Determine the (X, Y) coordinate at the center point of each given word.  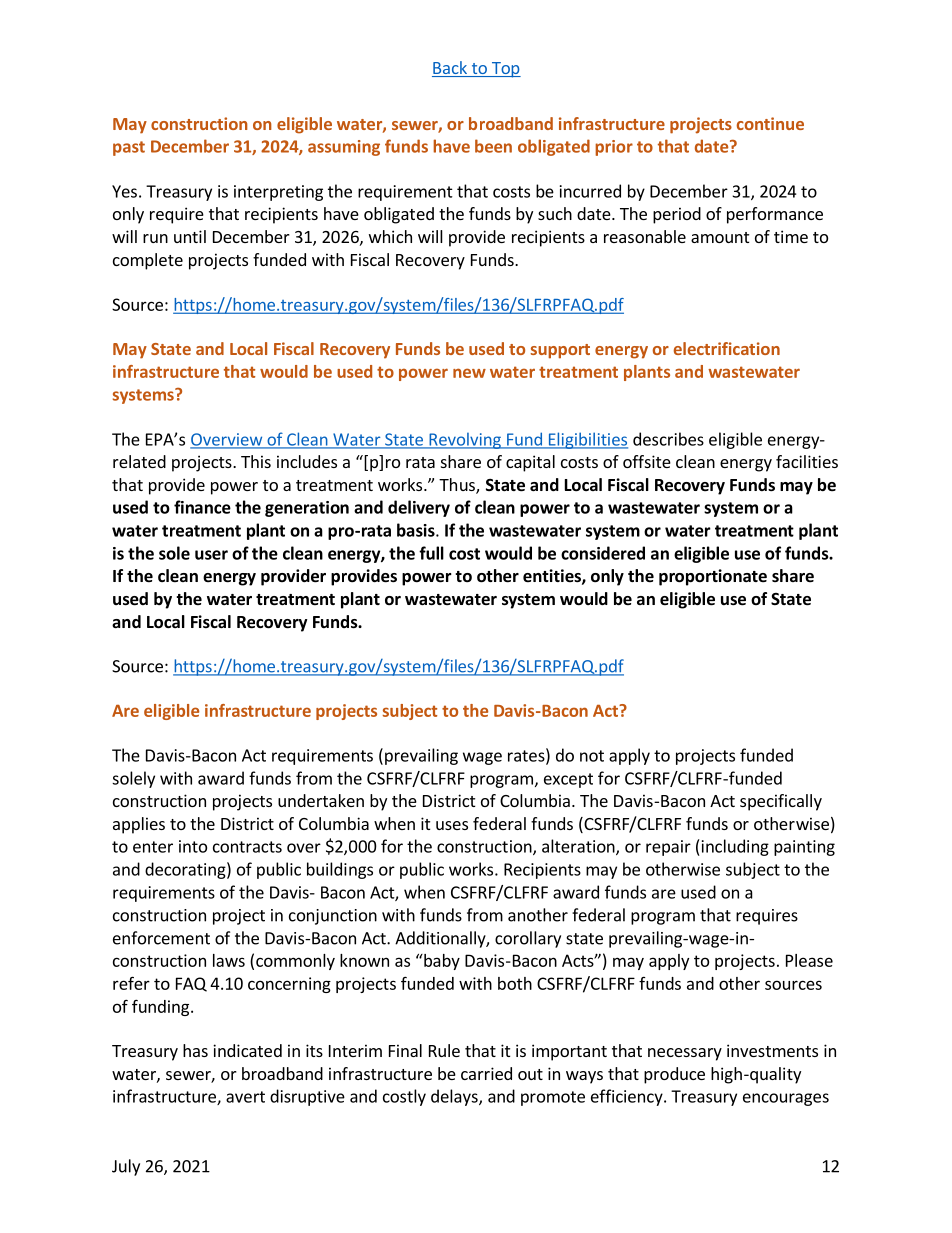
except (568, 780)
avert (245, 1097)
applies (139, 825)
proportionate (713, 577)
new (469, 373)
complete (148, 261)
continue (770, 123)
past (129, 148)
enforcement (161, 938)
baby (441, 962)
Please (809, 960)
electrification (727, 348)
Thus (458, 486)
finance (202, 507)
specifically (781, 802)
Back (450, 69)
